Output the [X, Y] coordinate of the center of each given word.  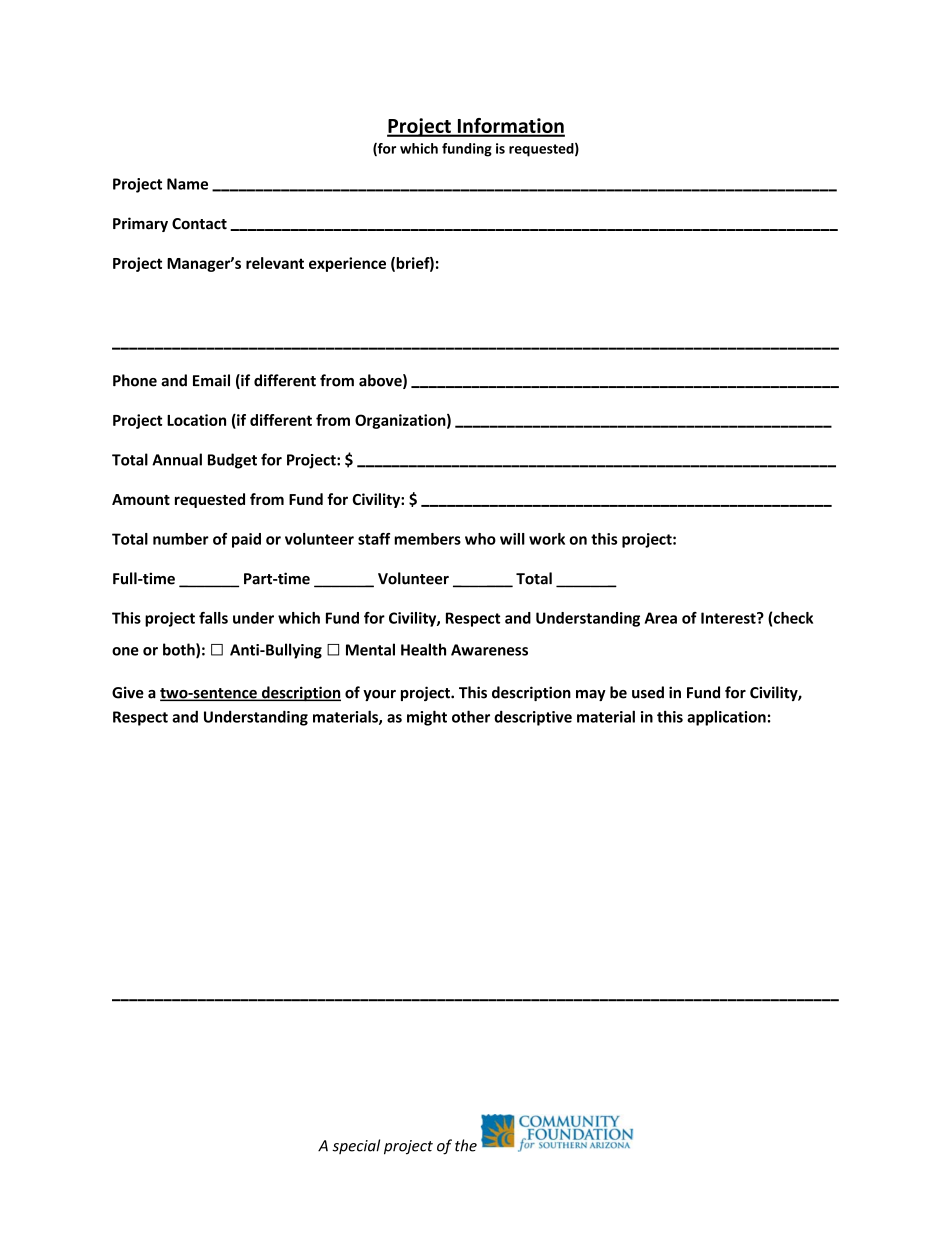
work [547, 539]
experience [347, 264]
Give [128, 692]
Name [187, 184]
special [356, 1146]
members [427, 539]
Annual [177, 459]
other [471, 716]
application [726, 718]
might [427, 718]
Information [510, 127]
